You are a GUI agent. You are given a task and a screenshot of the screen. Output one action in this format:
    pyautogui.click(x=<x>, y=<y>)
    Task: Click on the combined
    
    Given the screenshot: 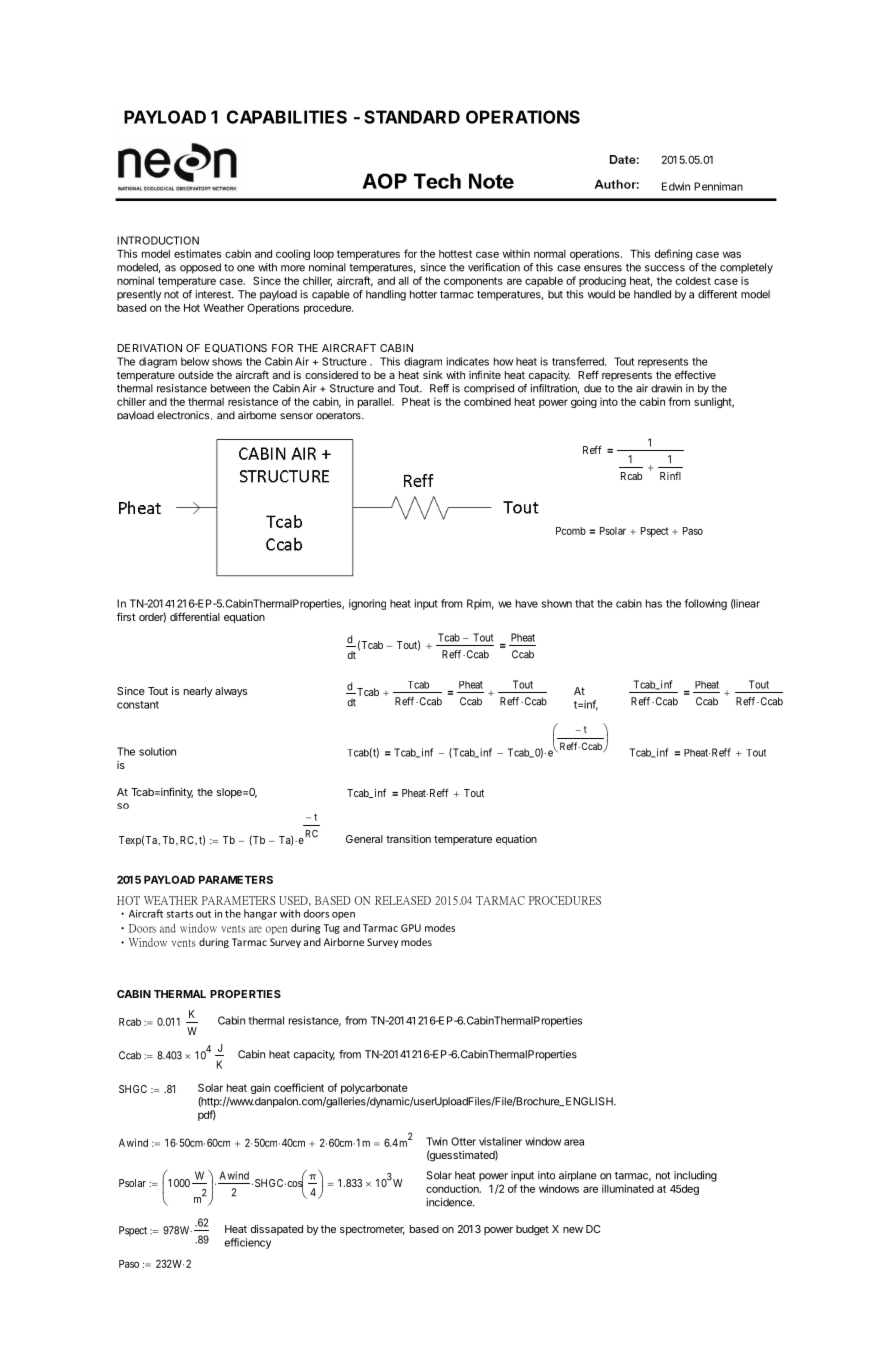 What is the action you would take?
    pyautogui.click(x=487, y=401)
